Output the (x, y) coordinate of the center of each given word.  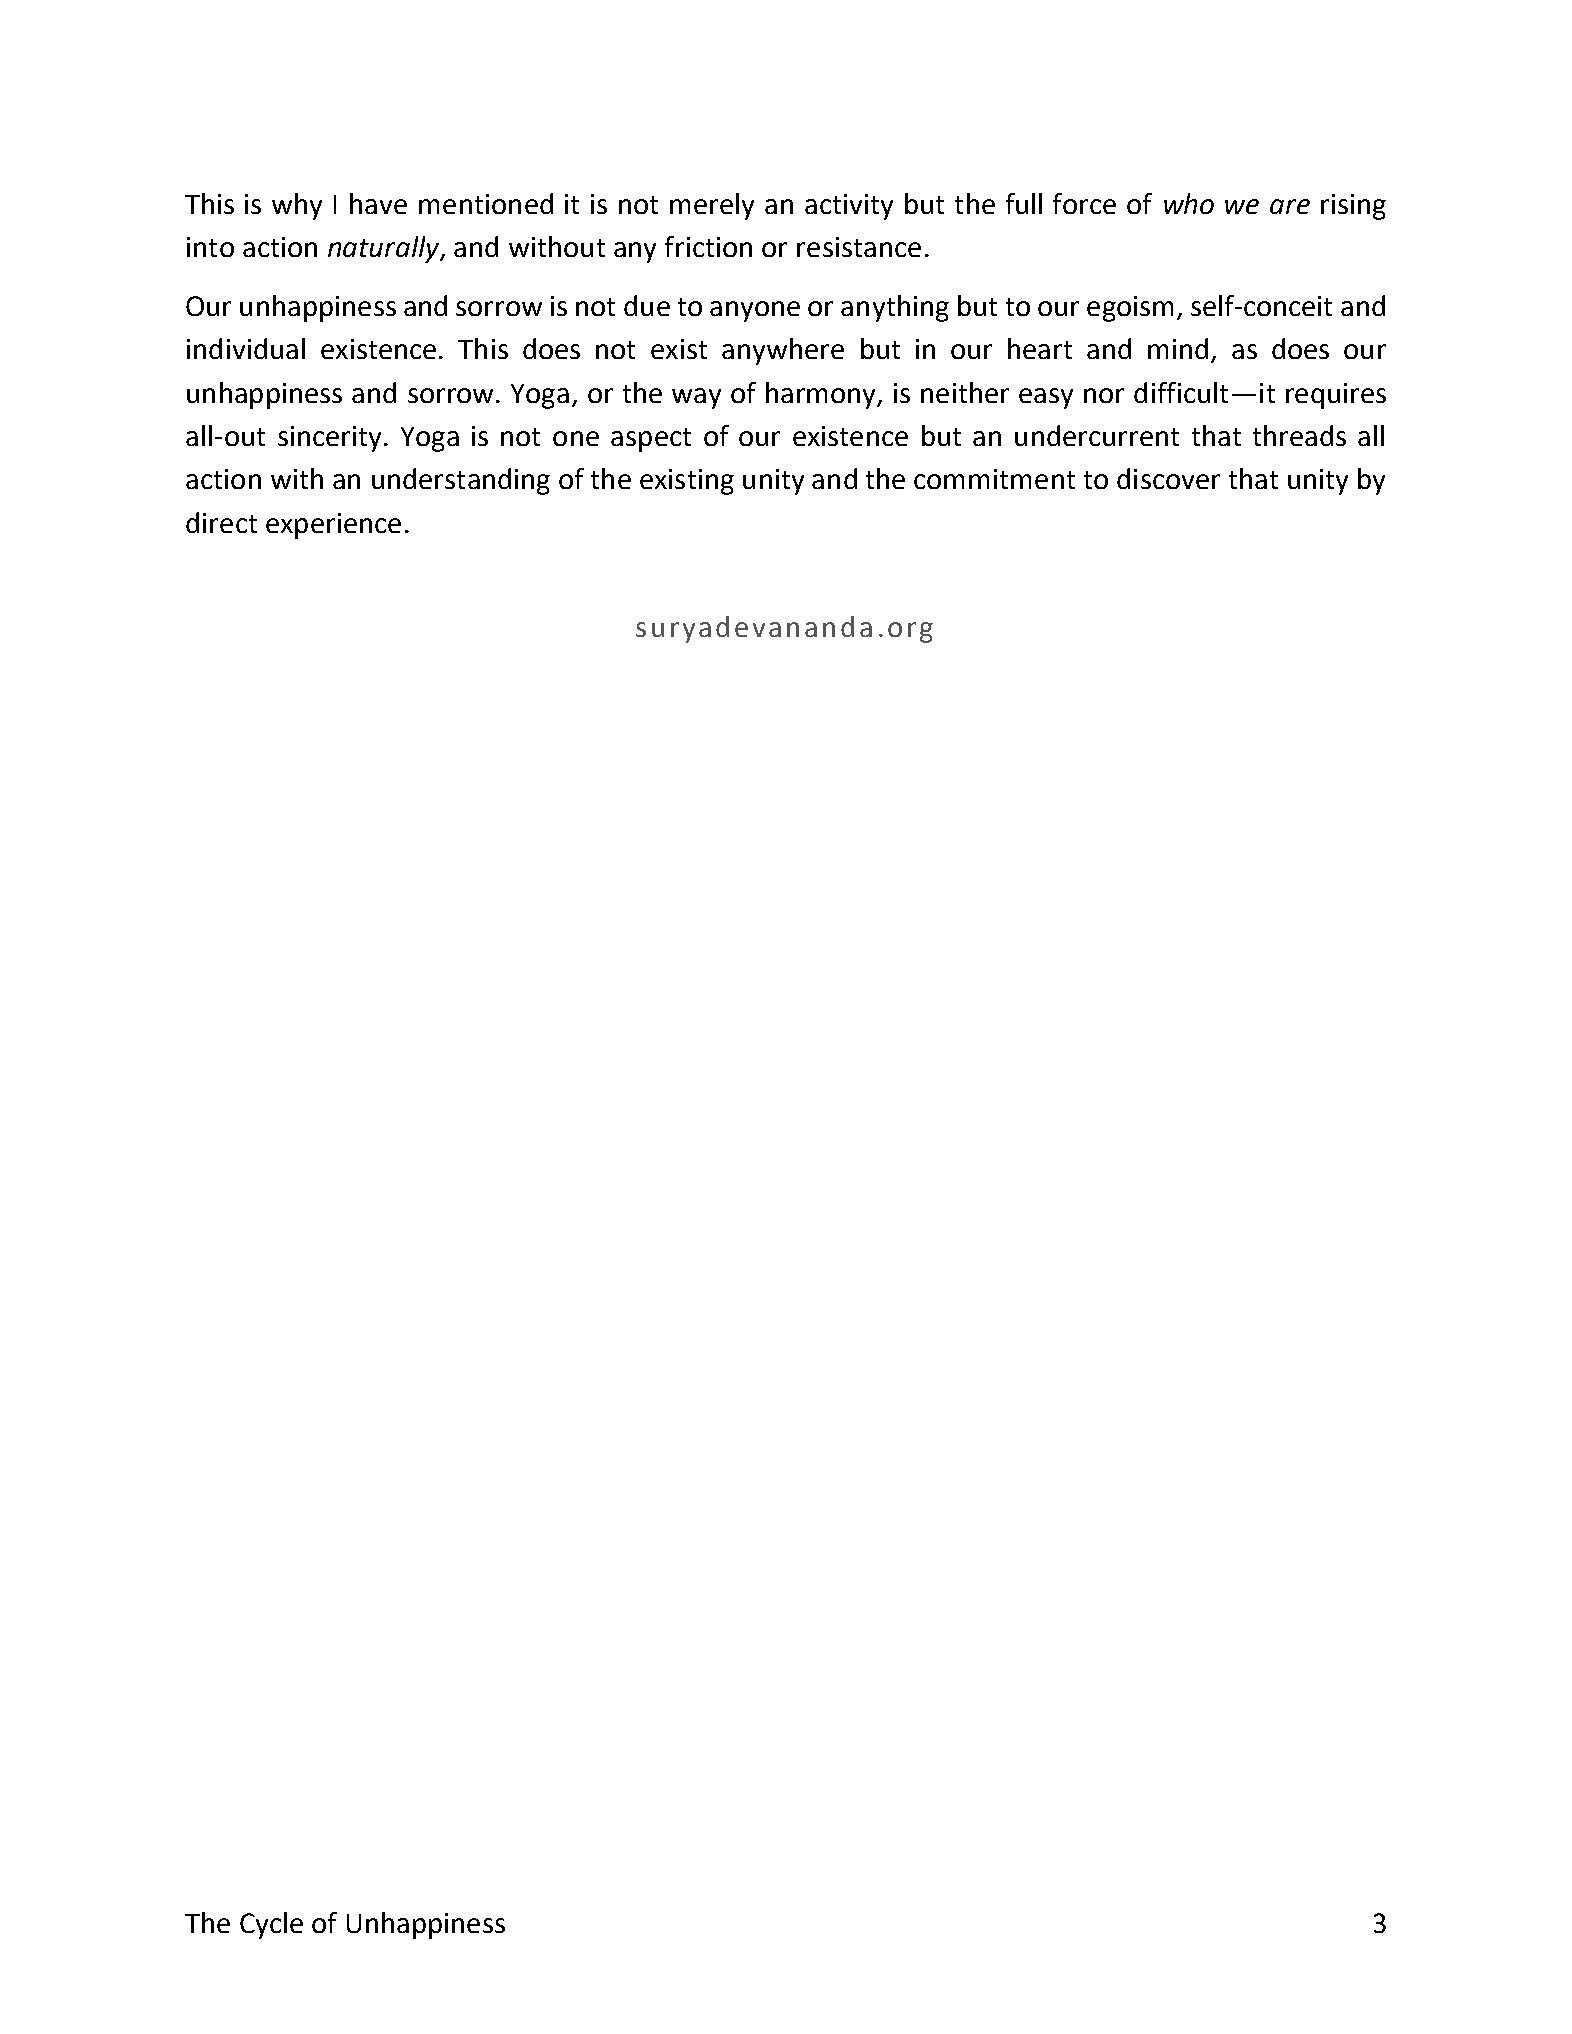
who (1189, 203)
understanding (461, 481)
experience (333, 526)
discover (1168, 478)
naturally (384, 249)
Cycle (271, 1925)
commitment (994, 479)
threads (1299, 435)
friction (708, 246)
